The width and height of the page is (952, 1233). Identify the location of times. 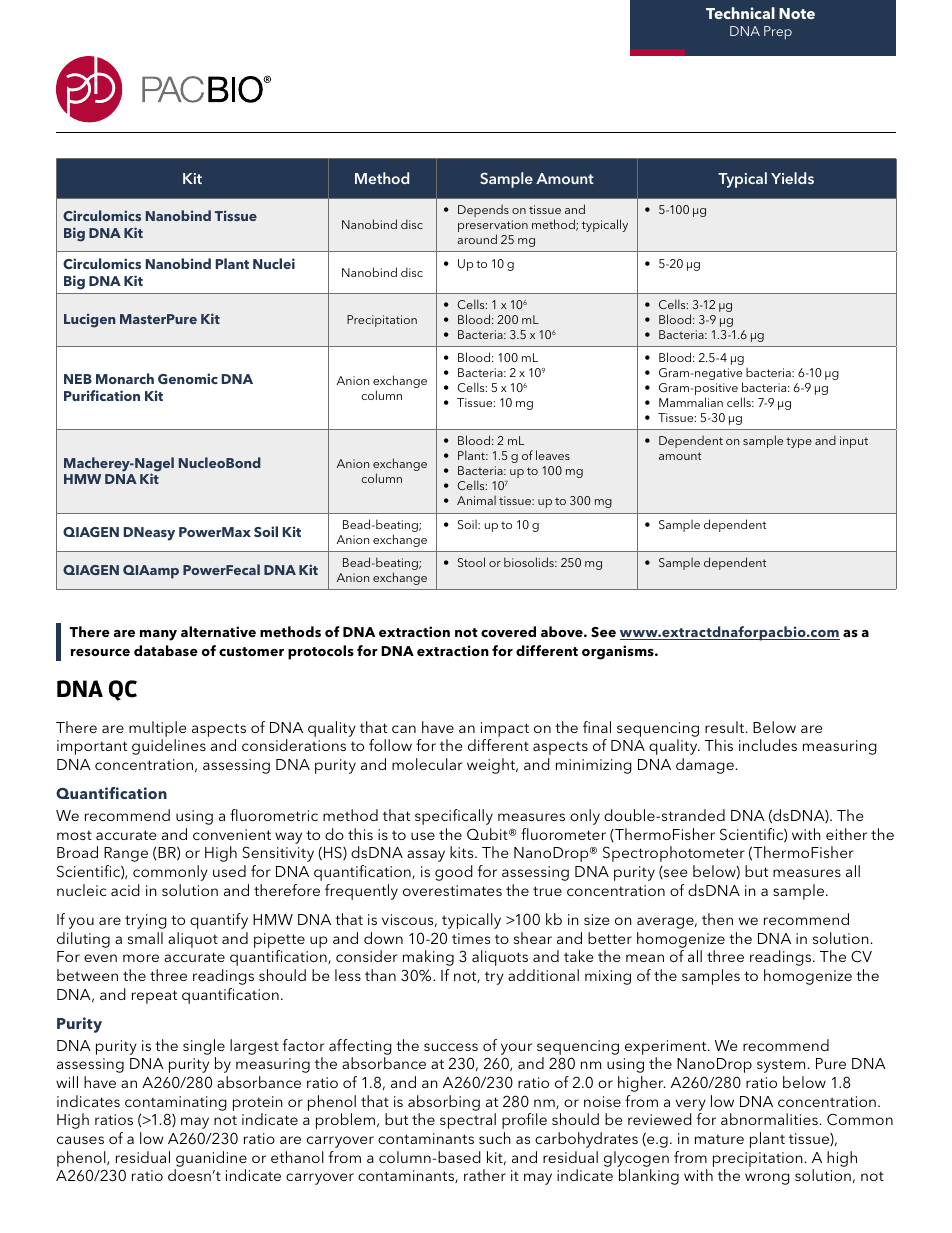
(471, 938).
